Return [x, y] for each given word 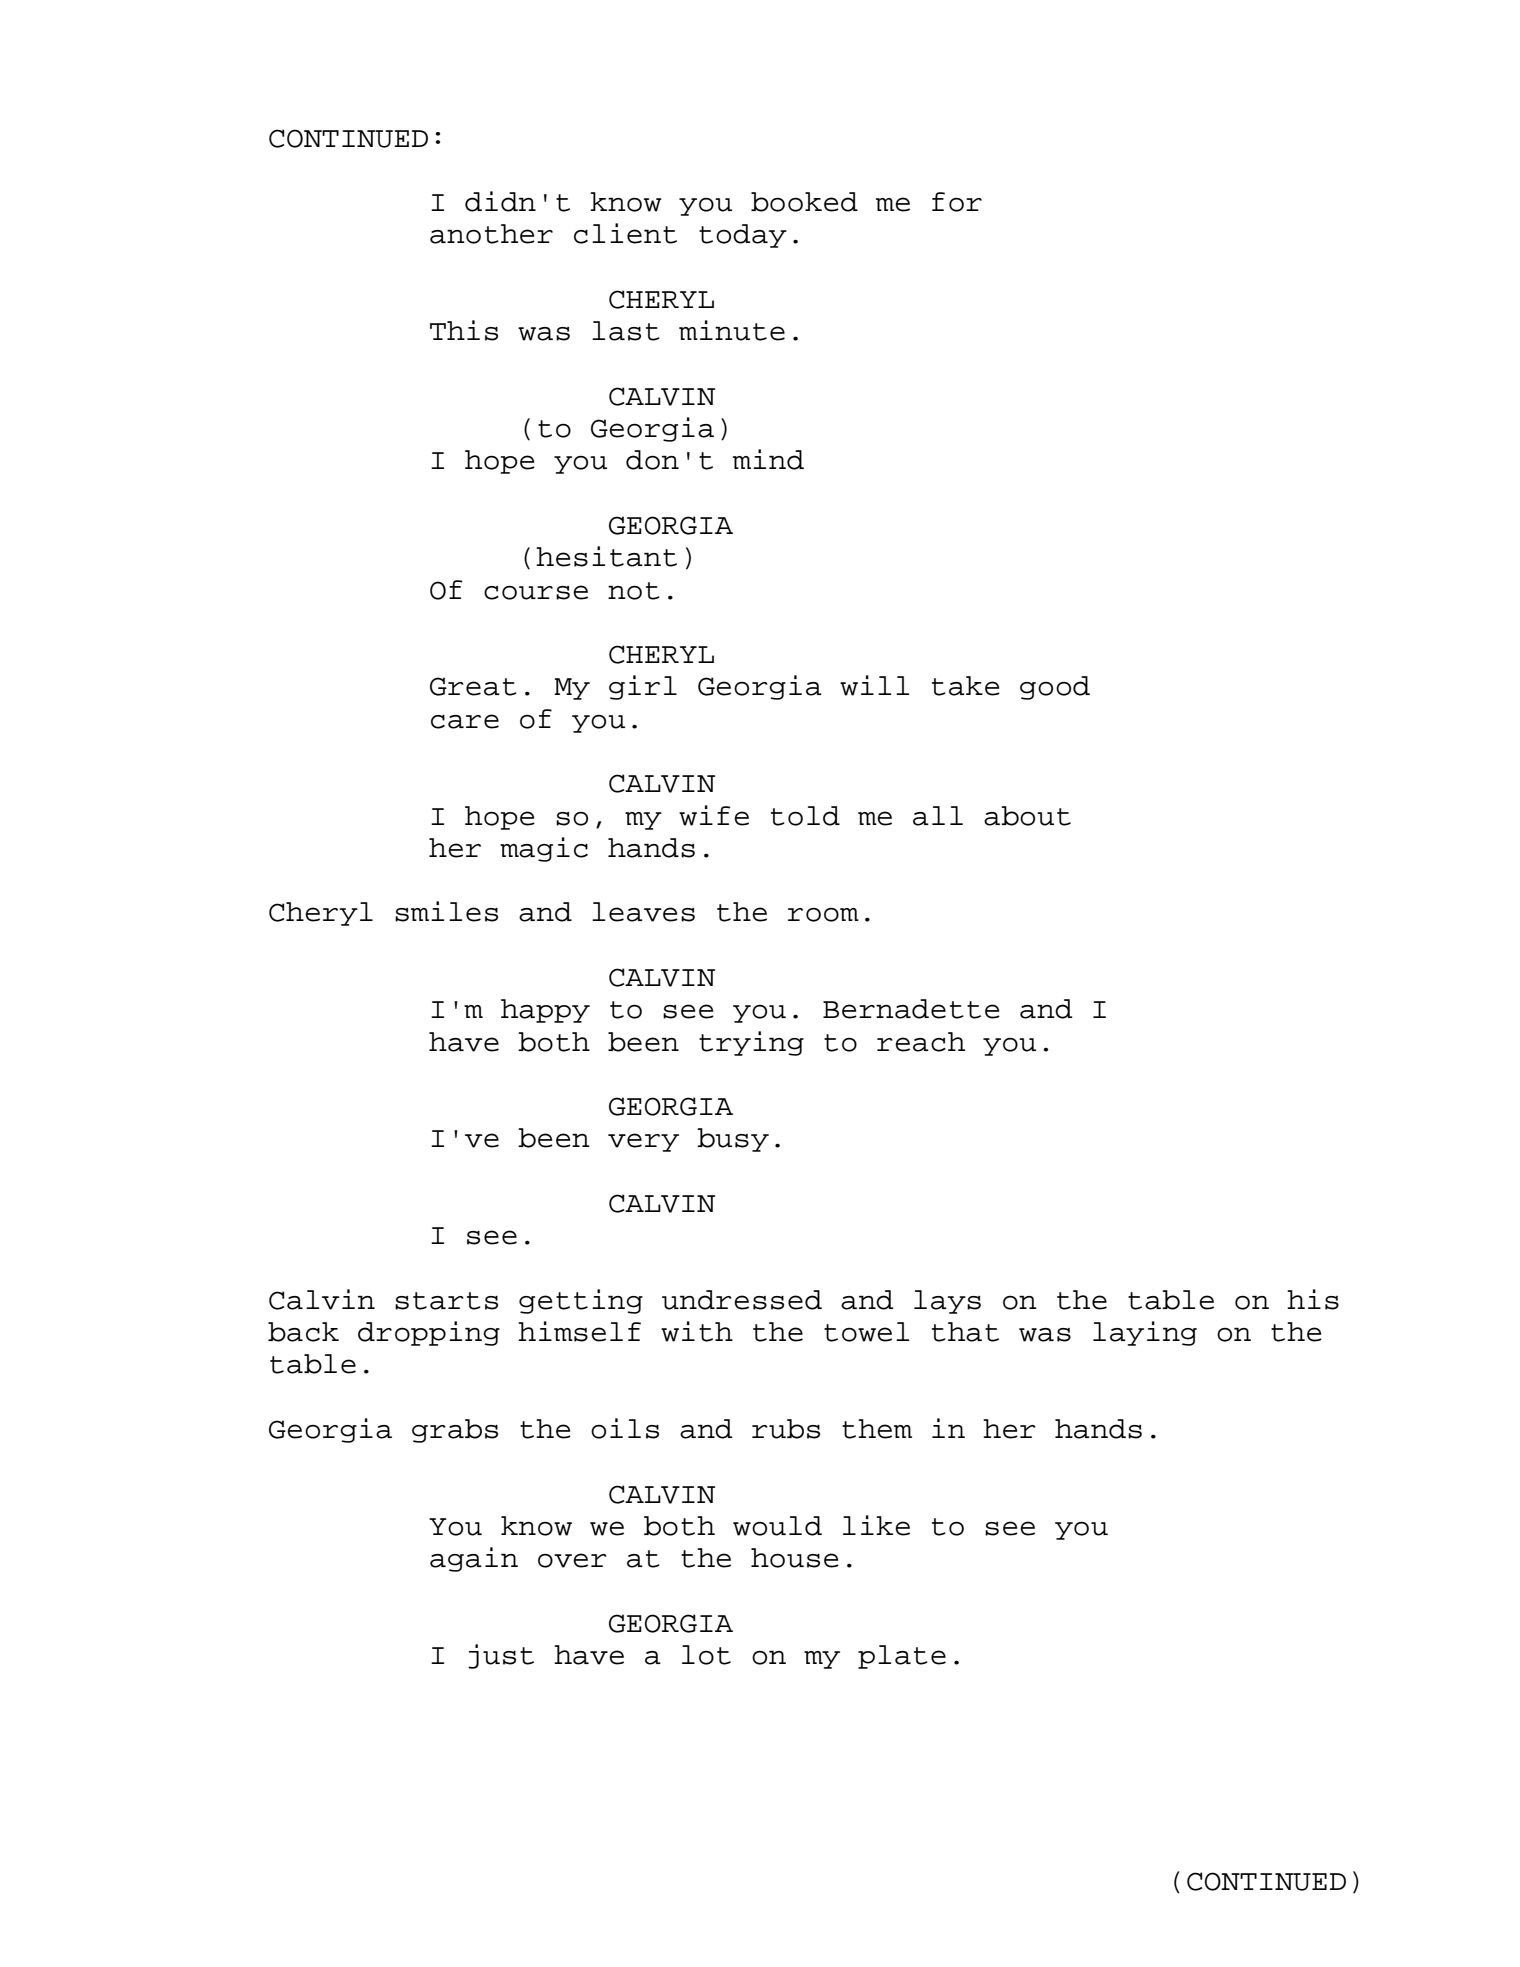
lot [706, 1655]
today [743, 236]
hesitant [606, 556]
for [957, 202]
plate [902, 1657]
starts [446, 1301]
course [536, 592]
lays [947, 1302]
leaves [643, 912]
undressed [742, 1300]
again [474, 1559]
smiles [446, 911]
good [1055, 688]
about [1027, 816]
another [491, 234]
